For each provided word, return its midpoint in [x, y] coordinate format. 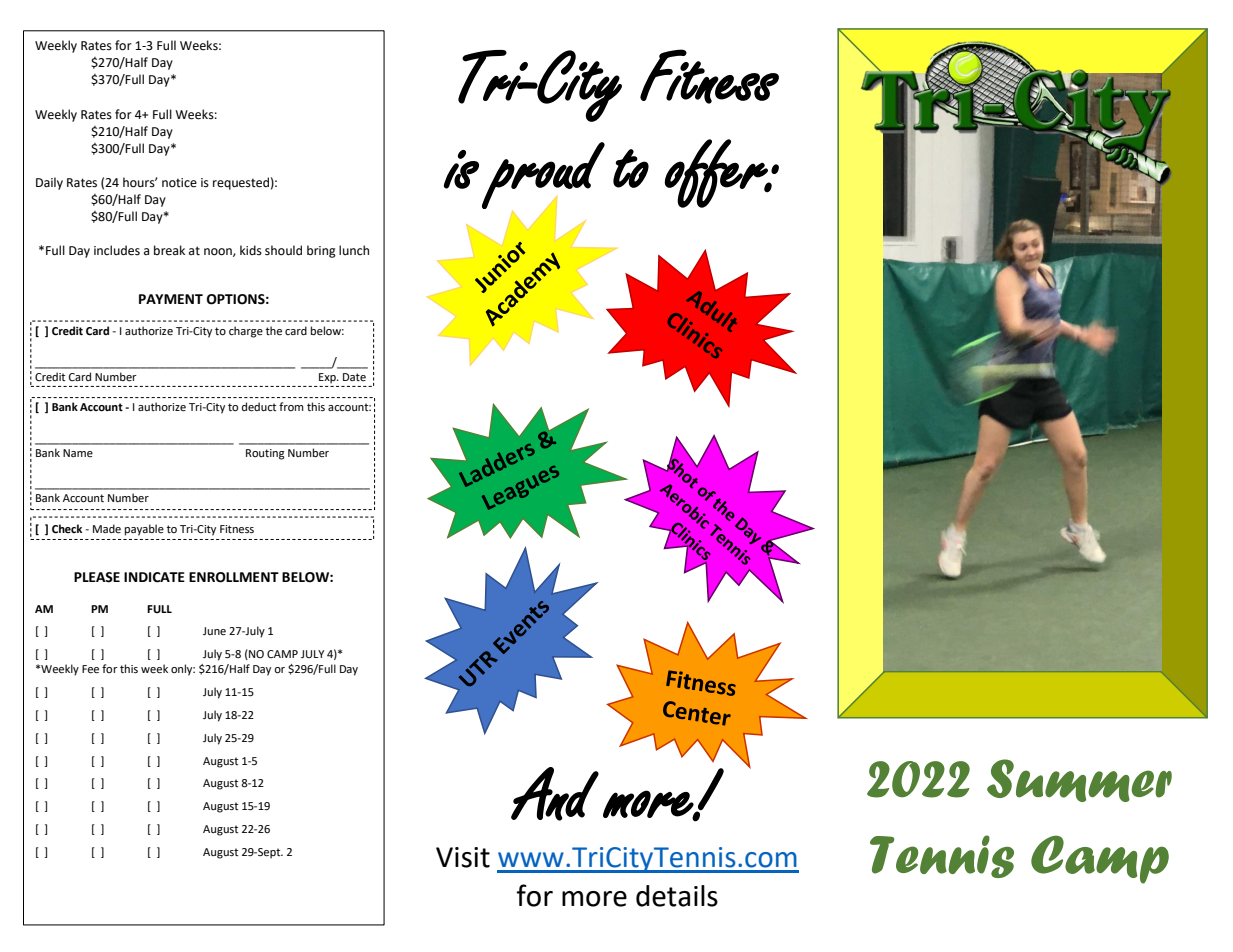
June [214, 631]
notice [179, 183]
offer [717, 173]
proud [543, 176]
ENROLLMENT [234, 577]
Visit [463, 857]
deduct [259, 407]
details [677, 896]
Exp [328, 378]
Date [354, 377]
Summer [1079, 780]
